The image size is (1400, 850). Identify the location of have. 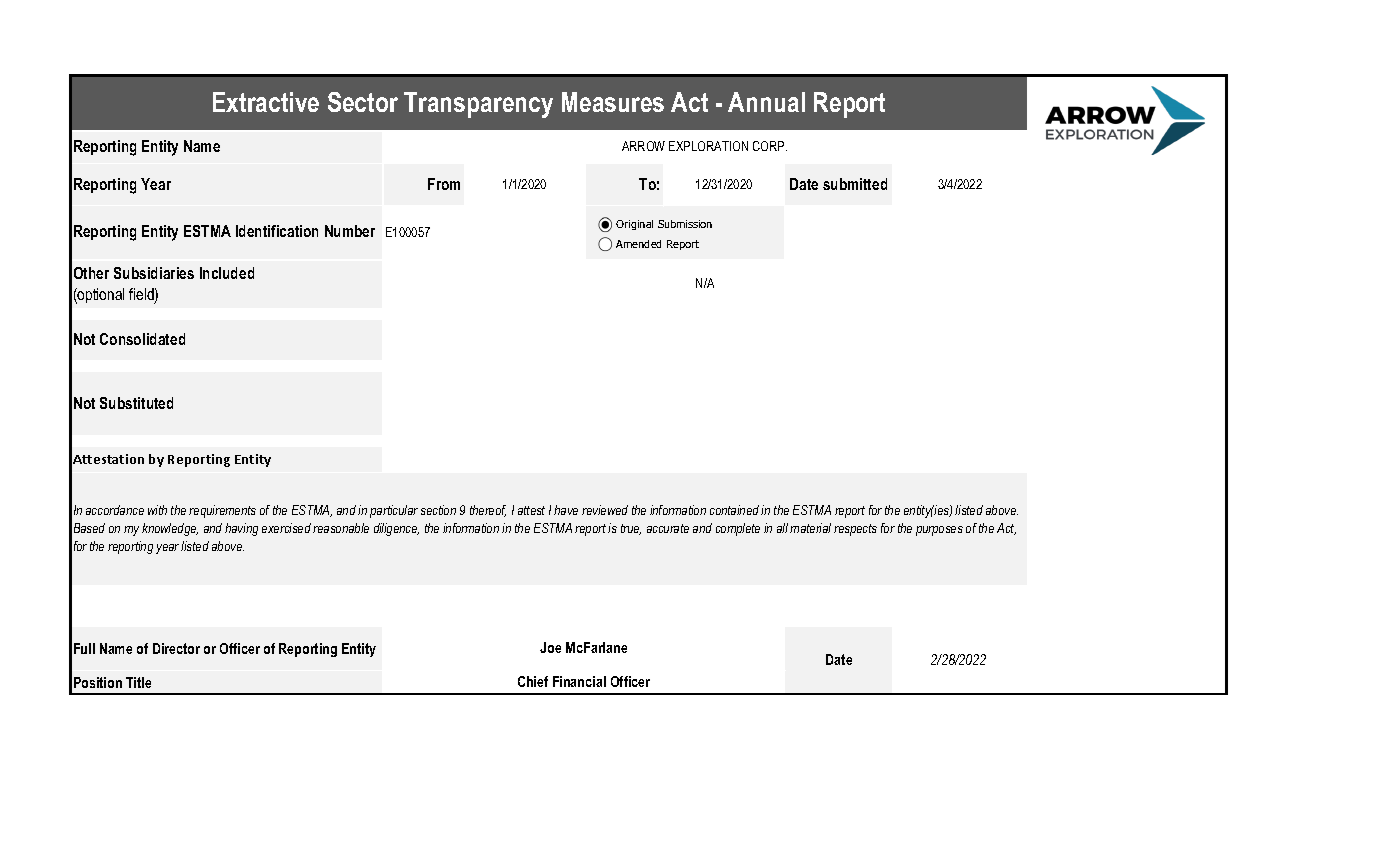
(566, 510).
